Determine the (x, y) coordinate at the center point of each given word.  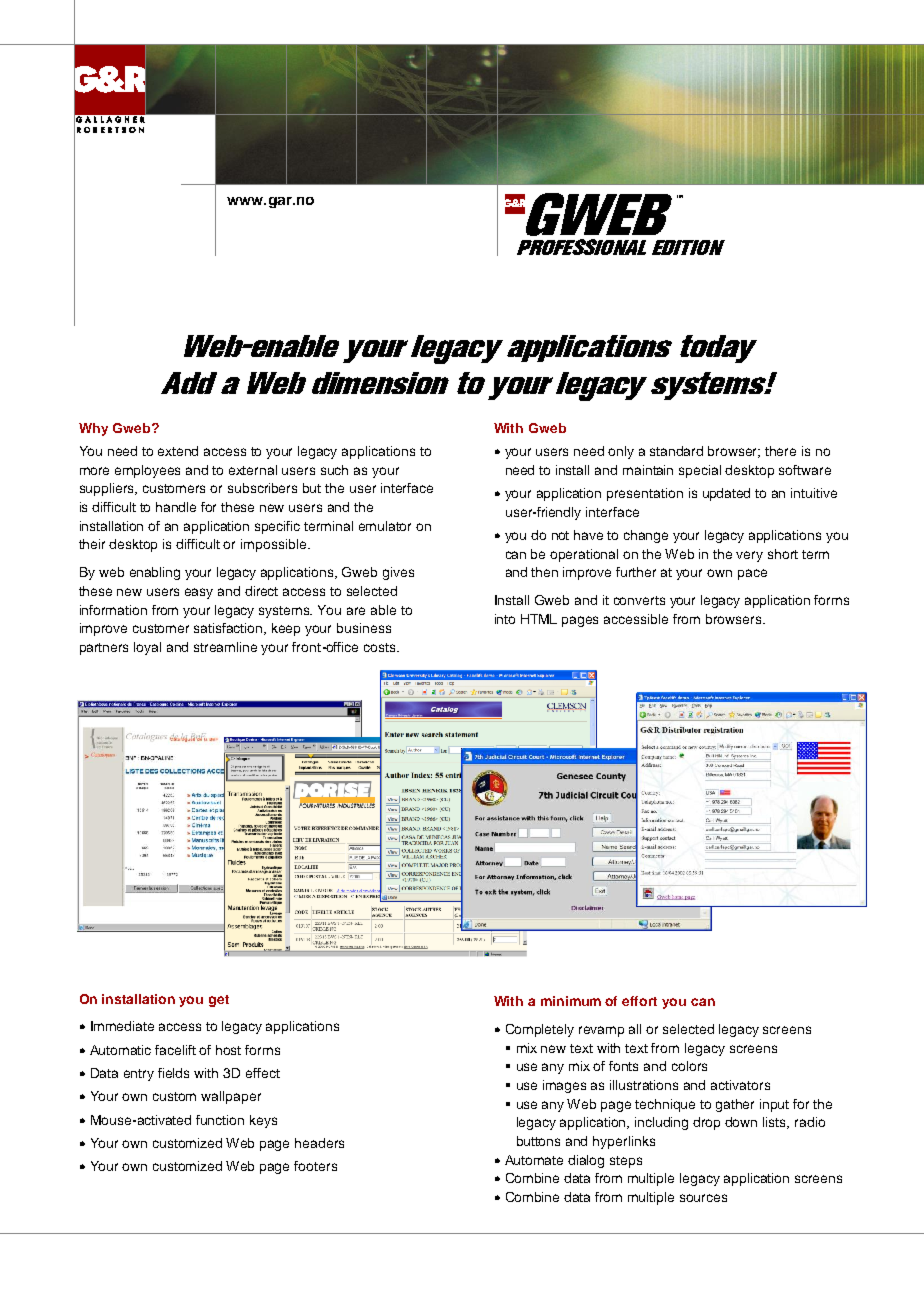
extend (178, 451)
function (220, 1120)
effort (639, 1001)
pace (752, 574)
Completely (540, 1030)
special (700, 471)
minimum (571, 1001)
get (219, 1001)
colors (689, 1066)
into (505, 619)
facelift (175, 1050)
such (334, 470)
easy (199, 593)
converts (639, 600)
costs (381, 647)
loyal (147, 648)
